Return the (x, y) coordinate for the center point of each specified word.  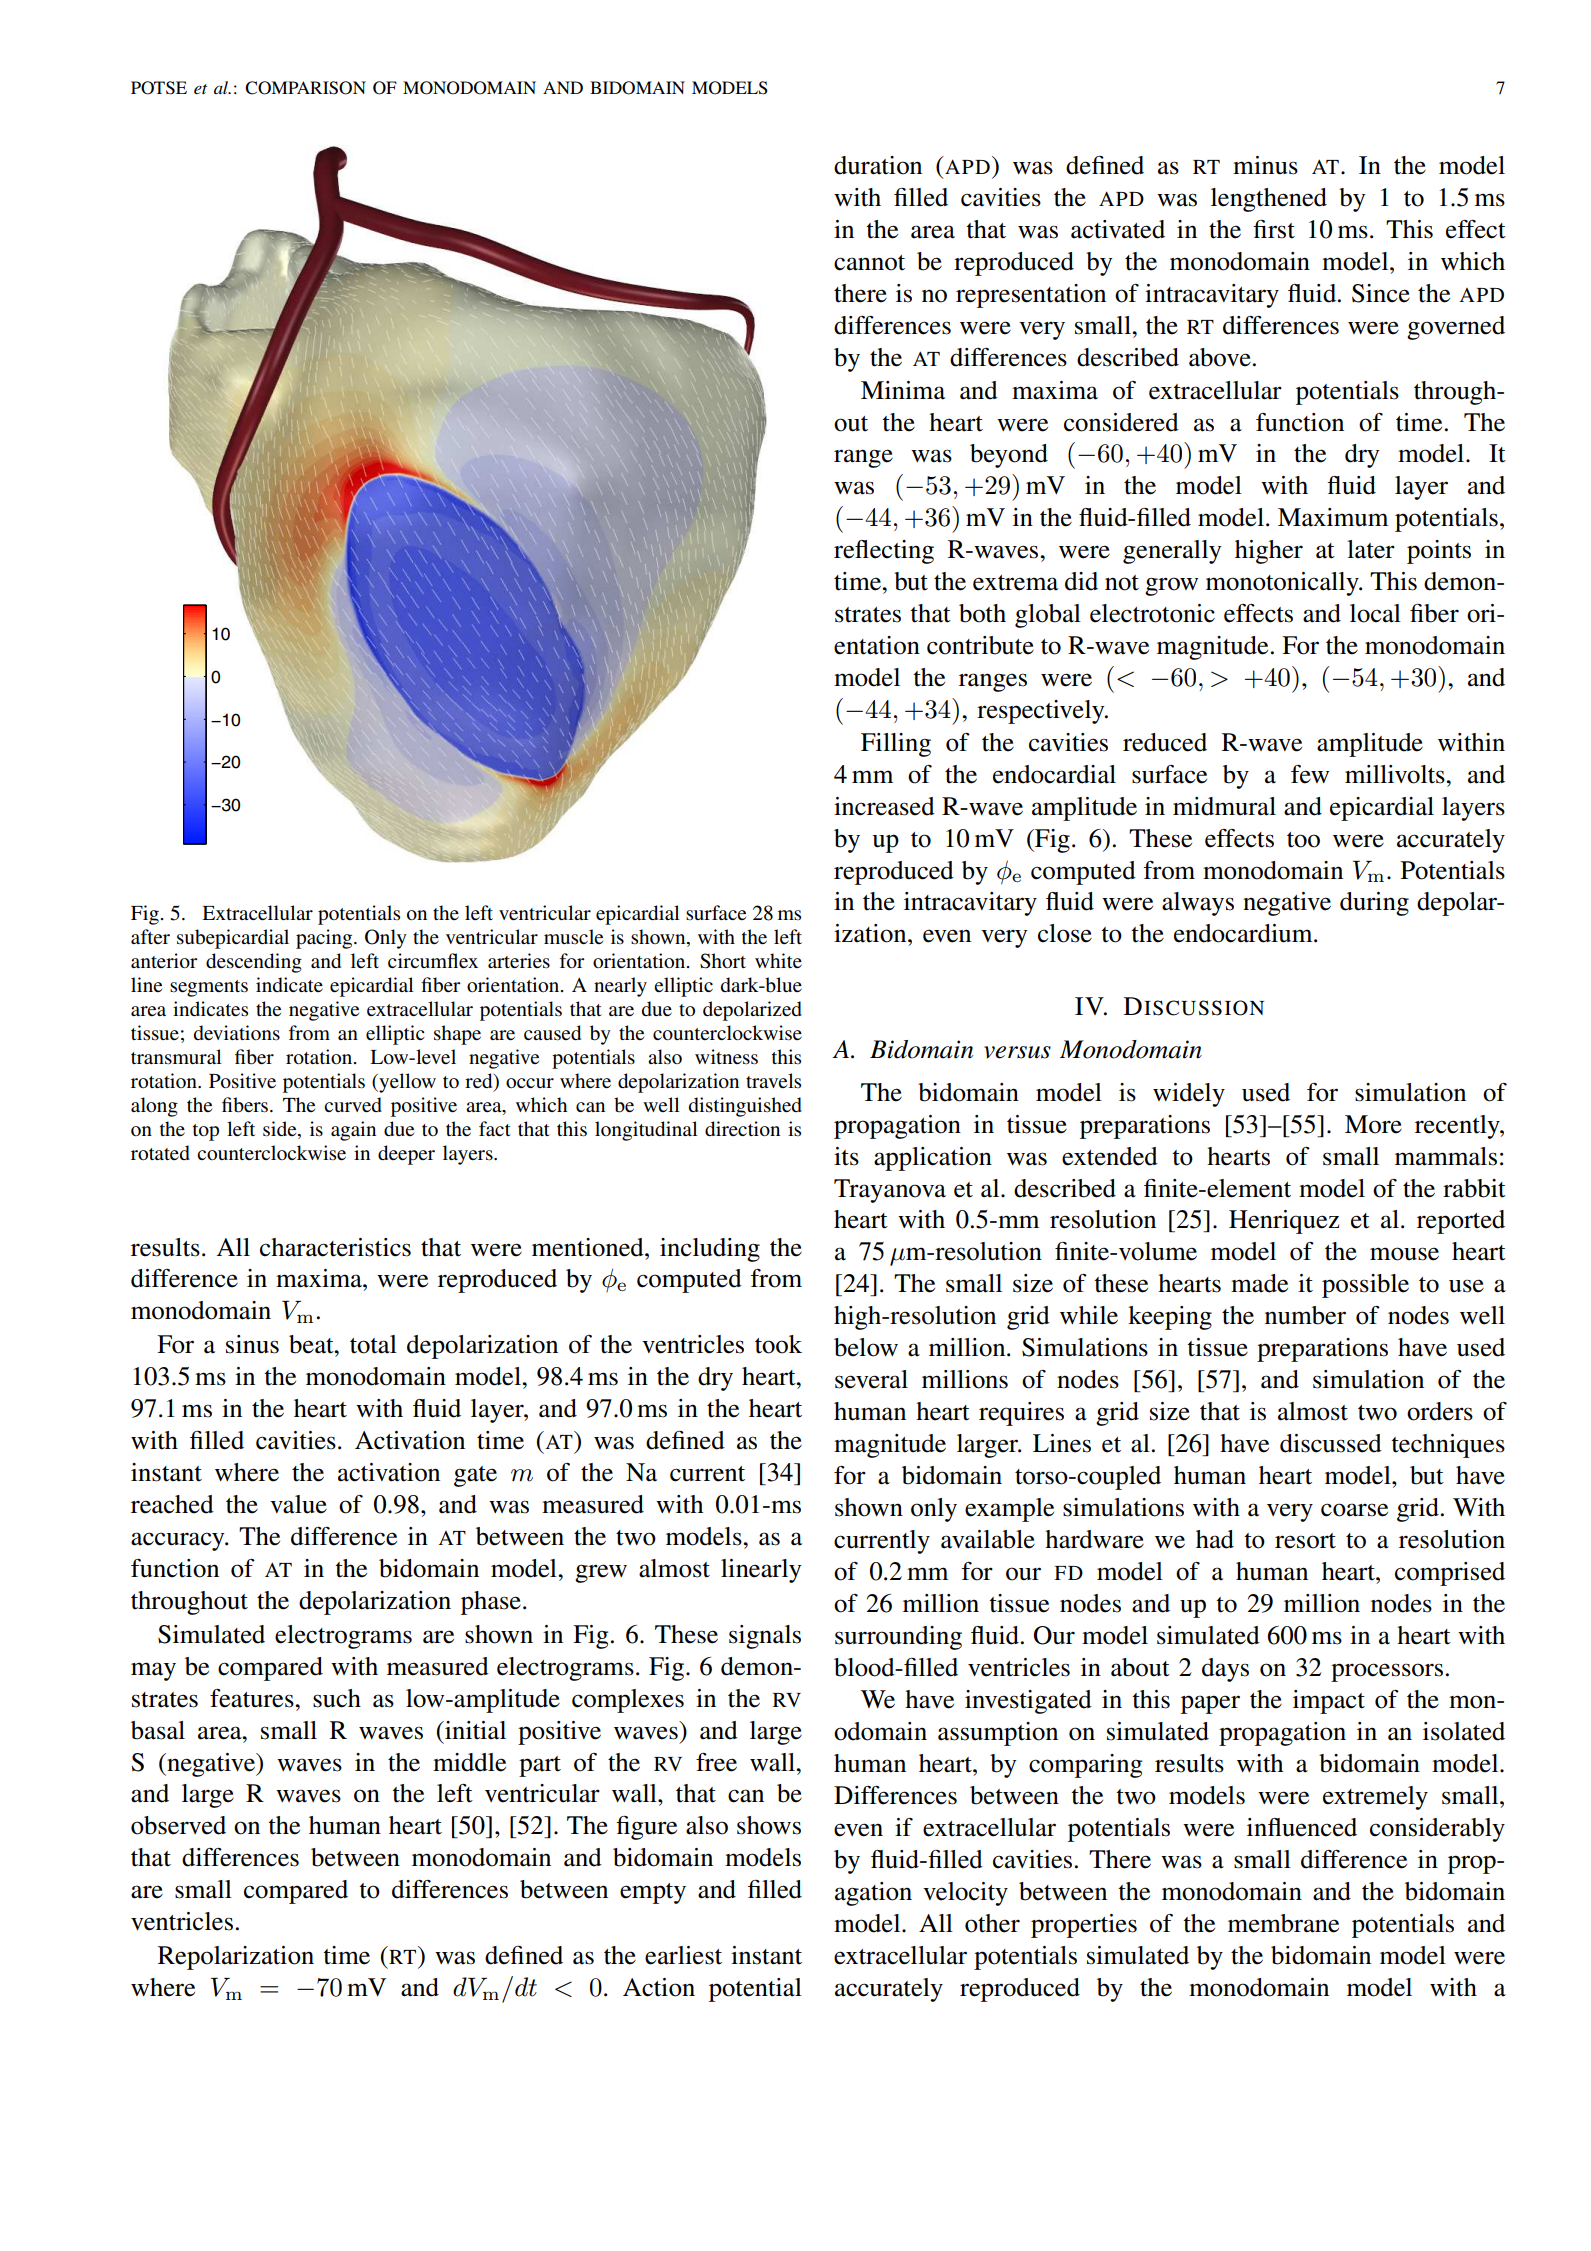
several (871, 1379)
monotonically (1283, 584)
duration (878, 165)
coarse (1354, 1510)
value (298, 1504)
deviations (237, 1033)
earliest (683, 1955)
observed (178, 1825)
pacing (325, 939)
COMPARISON (305, 88)
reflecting (884, 552)
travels (773, 1081)
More (1373, 1124)
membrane (1283, 1923)
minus (1265, 165)
